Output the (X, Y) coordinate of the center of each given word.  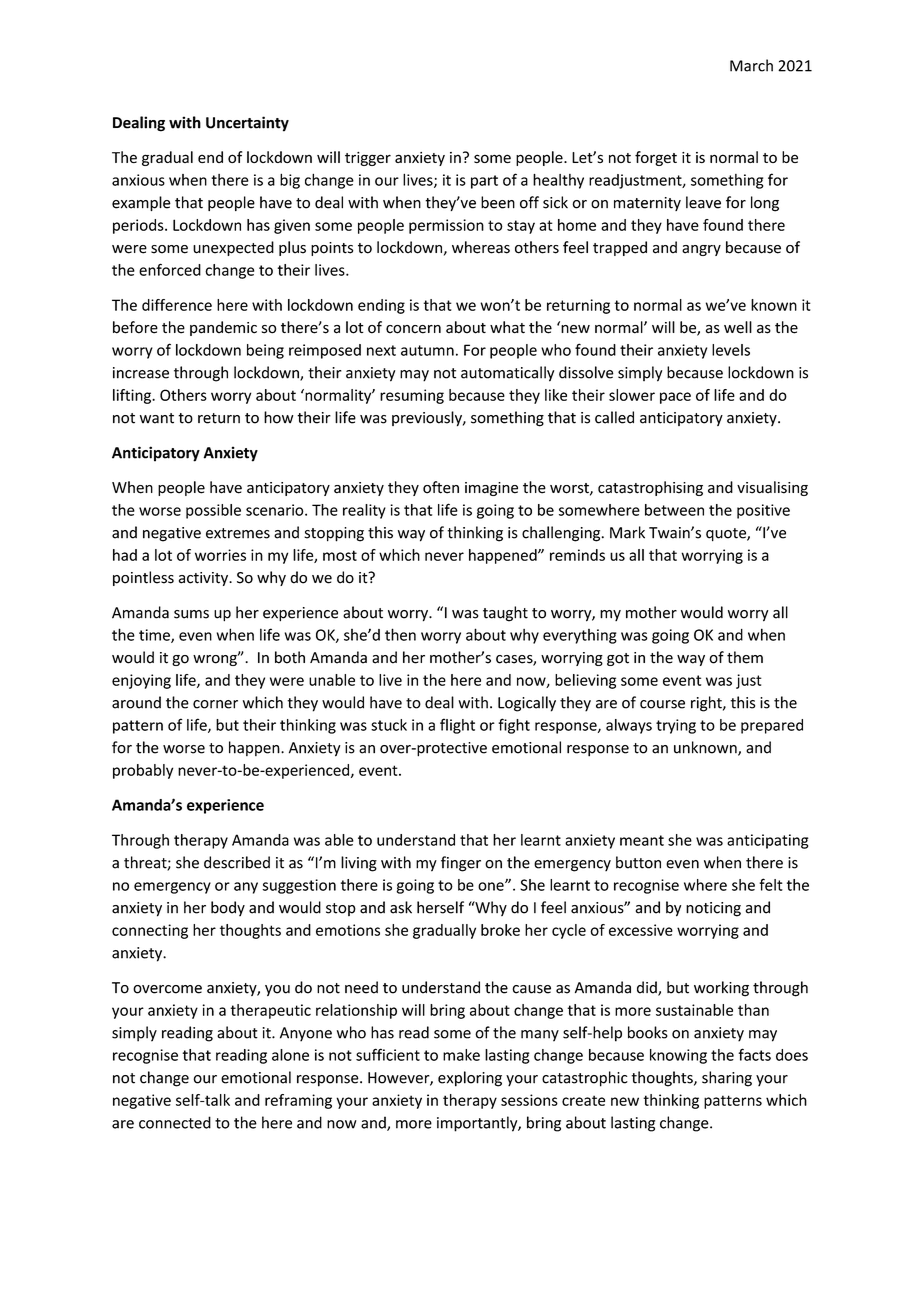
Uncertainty (247, 124)
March (751, 65)
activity (204, 579)
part (484, 182)
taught (505, 614)
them (745, 657)
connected (175, 1122)
